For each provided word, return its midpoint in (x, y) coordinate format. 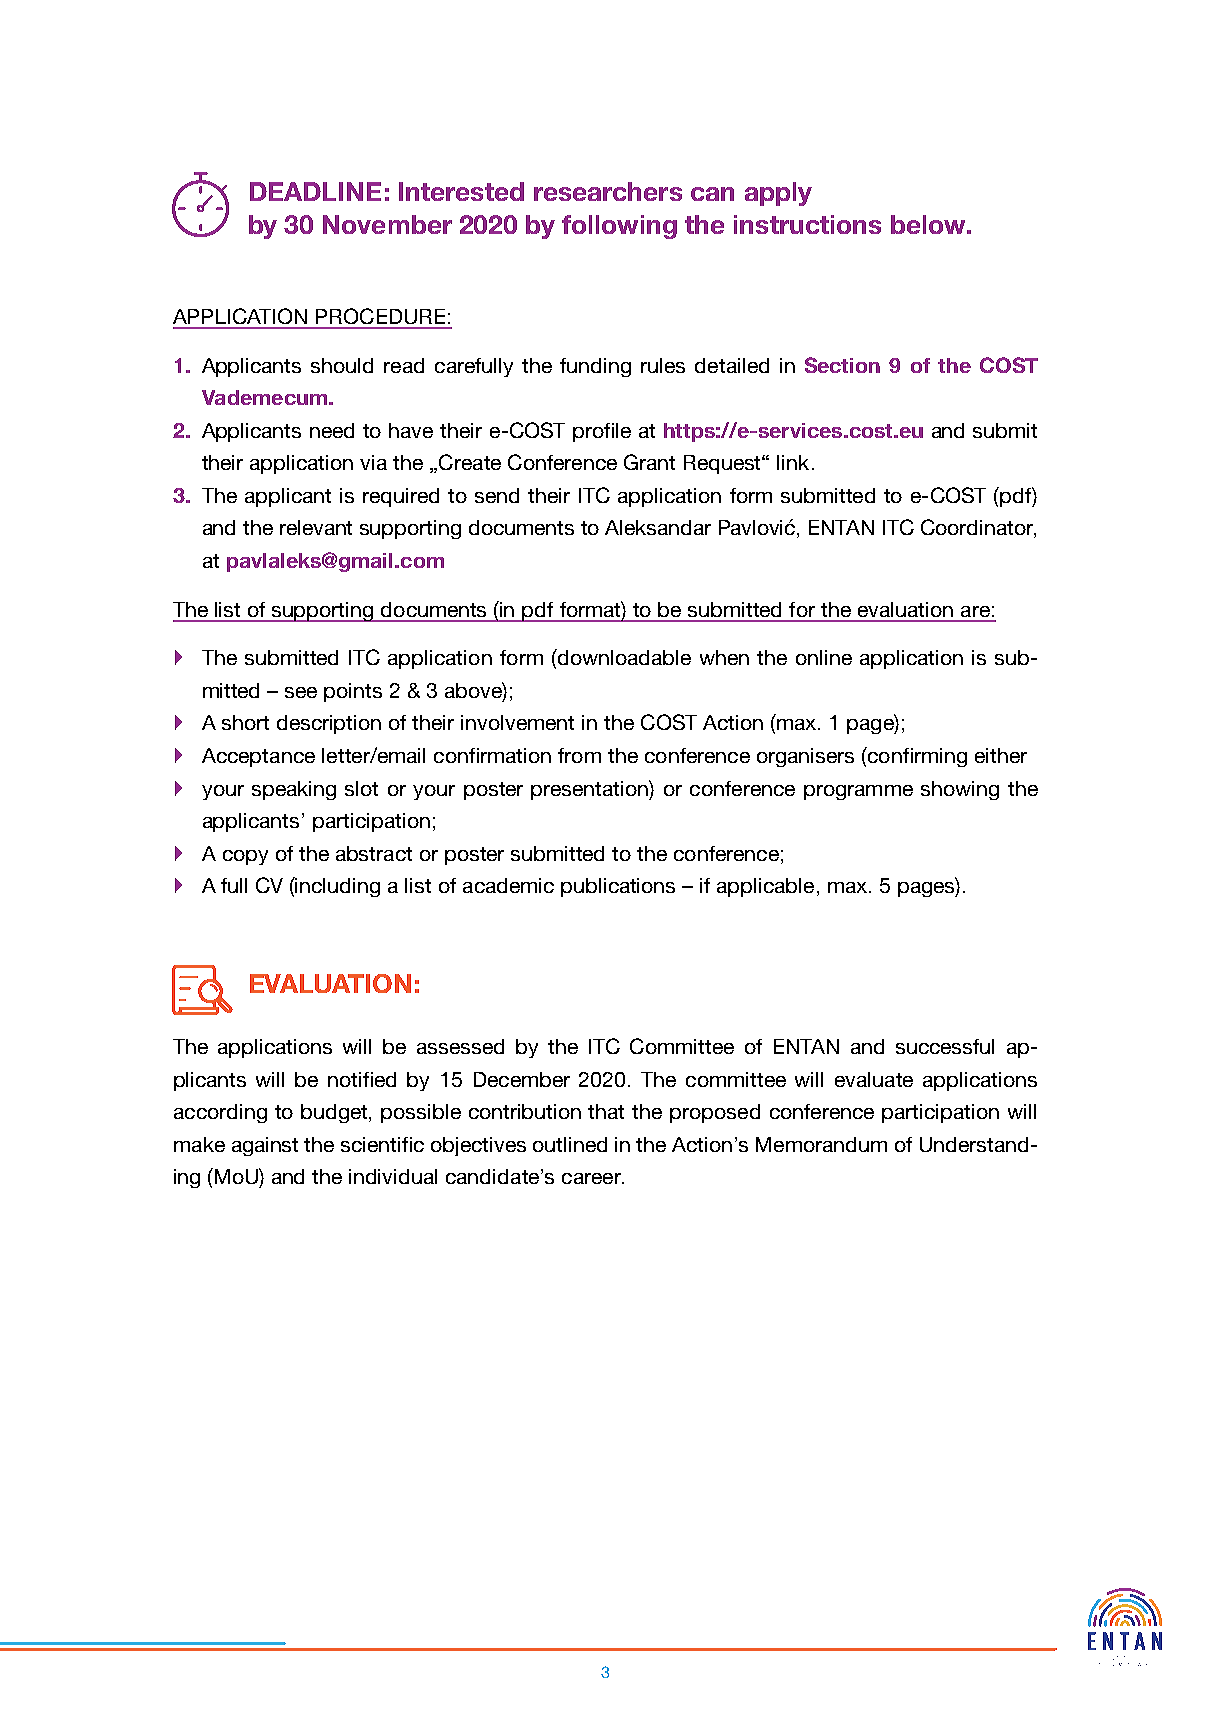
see (301, 692)
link (793, 462)
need (332, 430)
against (265, 1146)
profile (602, 432)
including (337, 887)
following (619, 227)
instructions (807, 224)
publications (618, 887)
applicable (765, 887)
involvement (517, 722)
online (824, 657)
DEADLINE (315, 191)
